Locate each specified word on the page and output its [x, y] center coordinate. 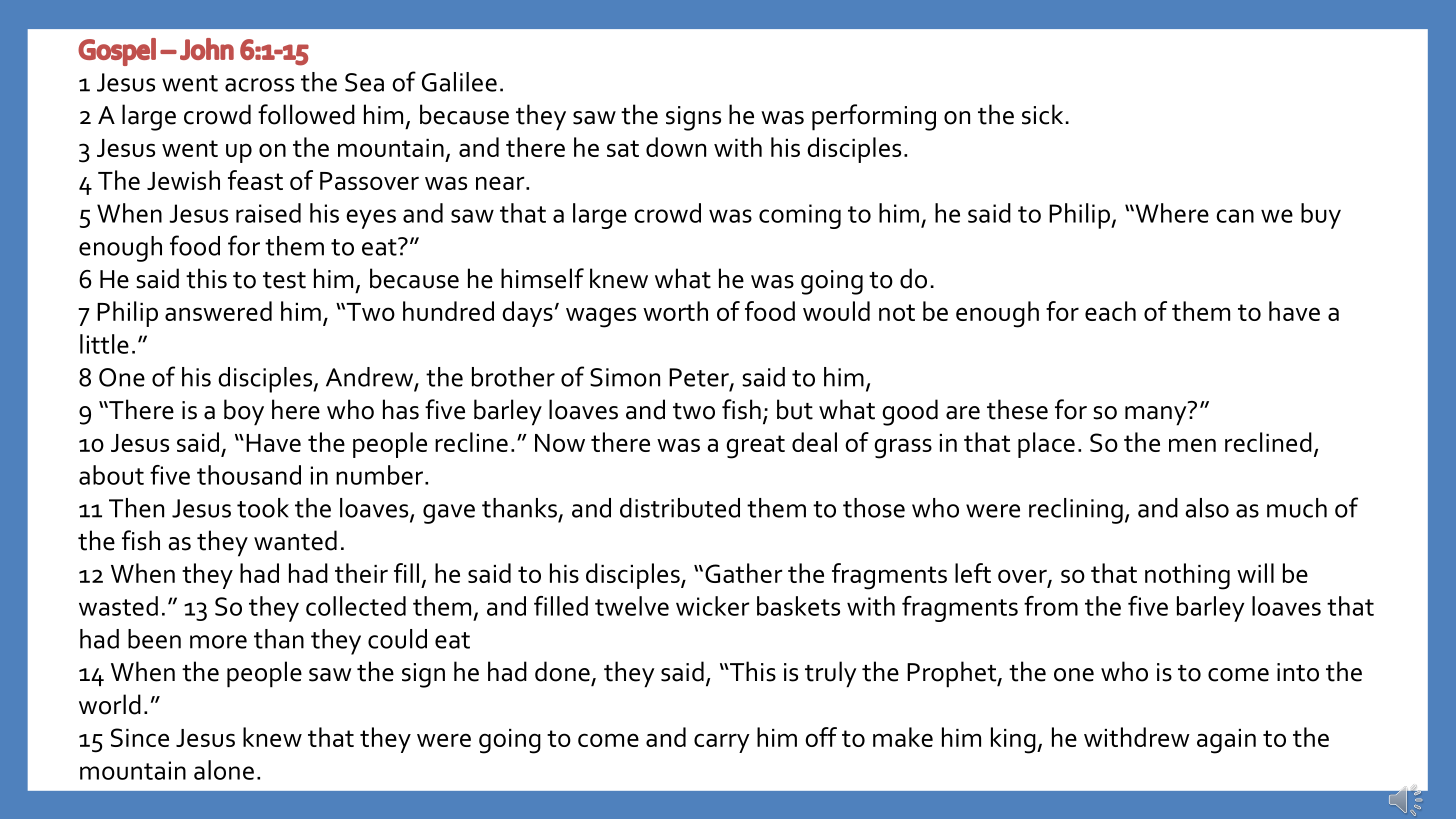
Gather [743, 573]
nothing [1187, 576]
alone [224, 770]
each [1110, 311]
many [1157, 414]
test [284, 280]
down [676, 147]
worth [675, 311]
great [755, 447]
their [361, 573]
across [259, 85]
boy [244, 412]
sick [1042, 114]
